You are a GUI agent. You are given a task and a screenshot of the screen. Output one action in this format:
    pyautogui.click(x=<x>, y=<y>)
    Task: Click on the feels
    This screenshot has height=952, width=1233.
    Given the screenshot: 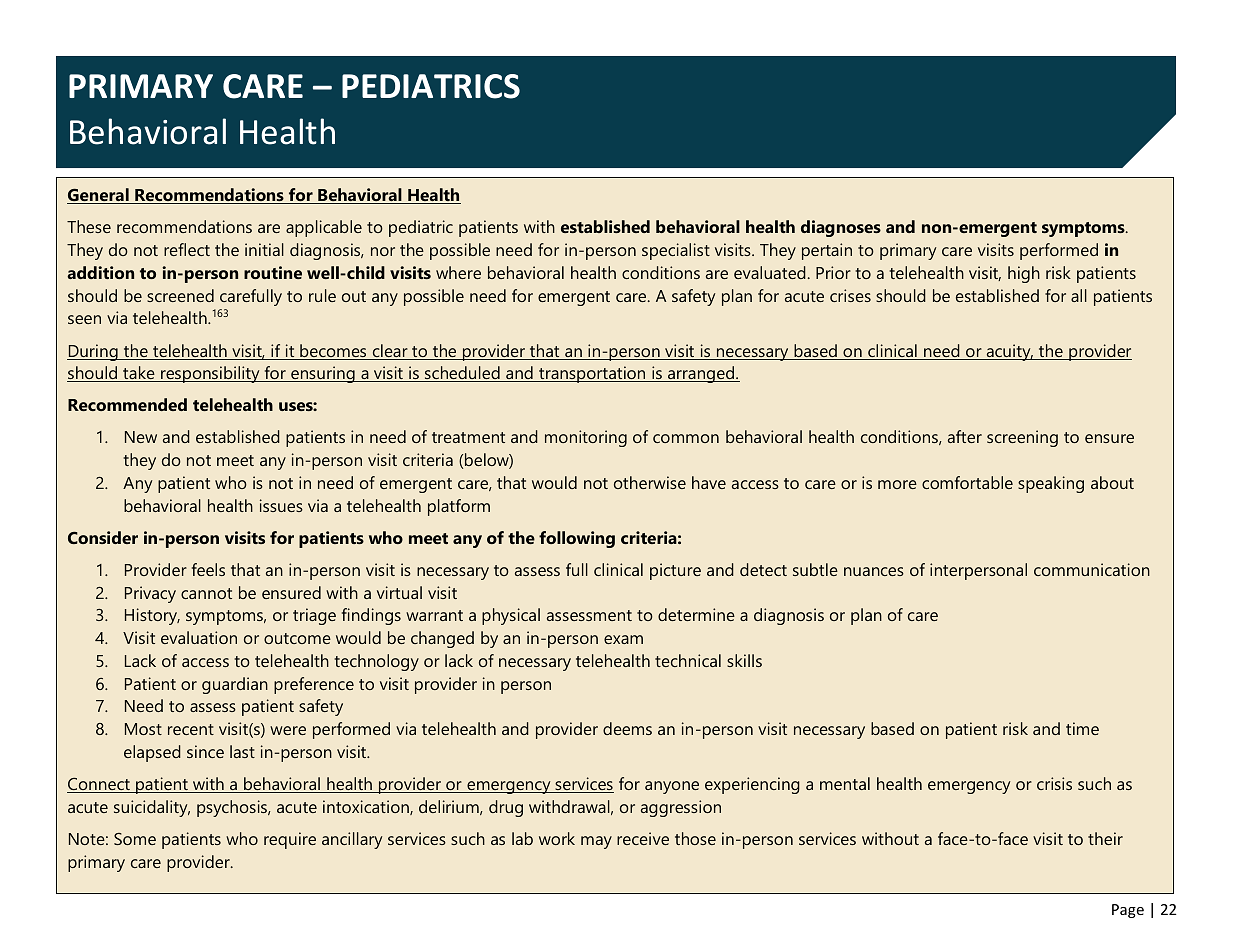 What is the action you would take?
    pyautogui.click(x=208, y=569)
